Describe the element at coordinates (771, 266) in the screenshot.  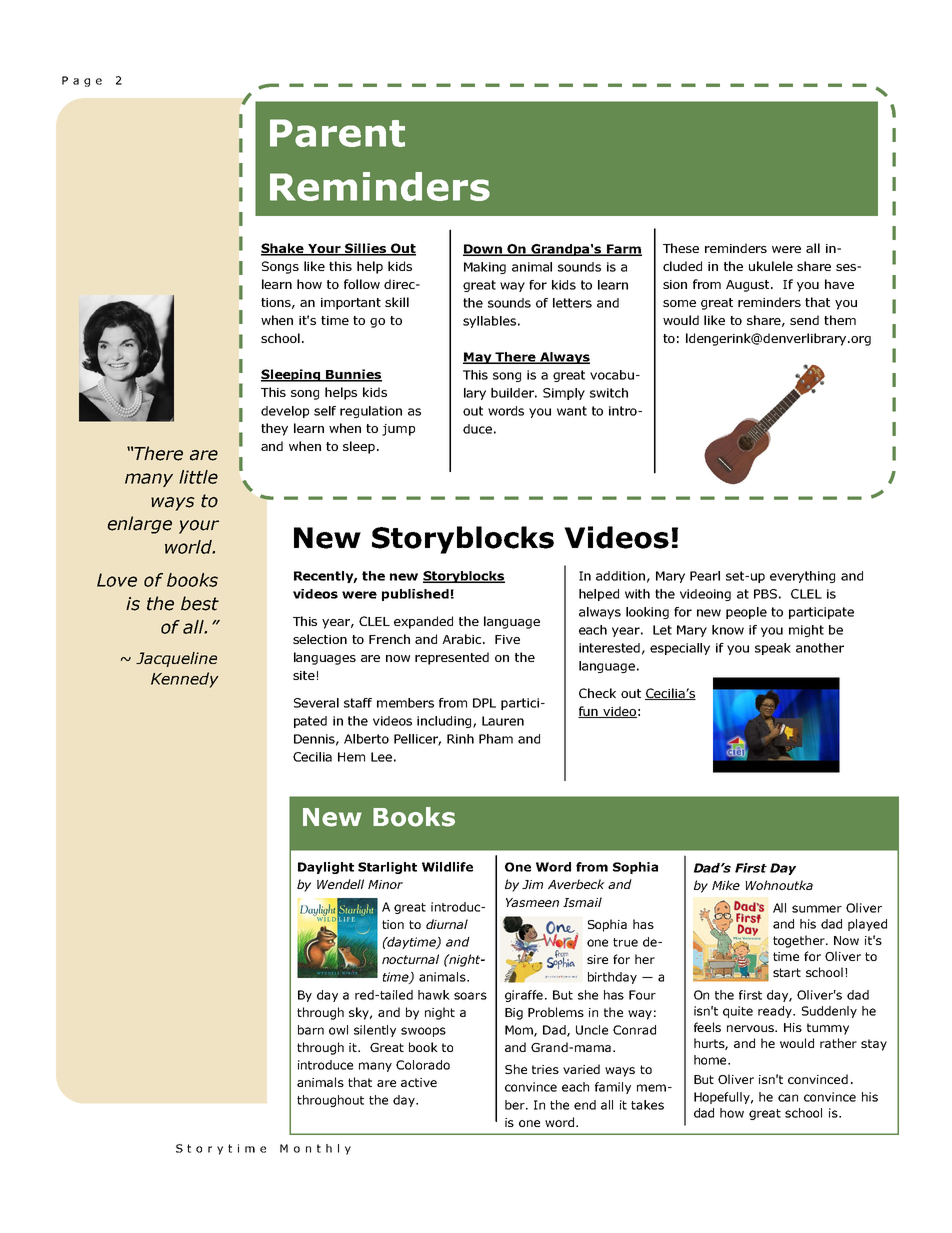
I see `ukulele` at that location.
